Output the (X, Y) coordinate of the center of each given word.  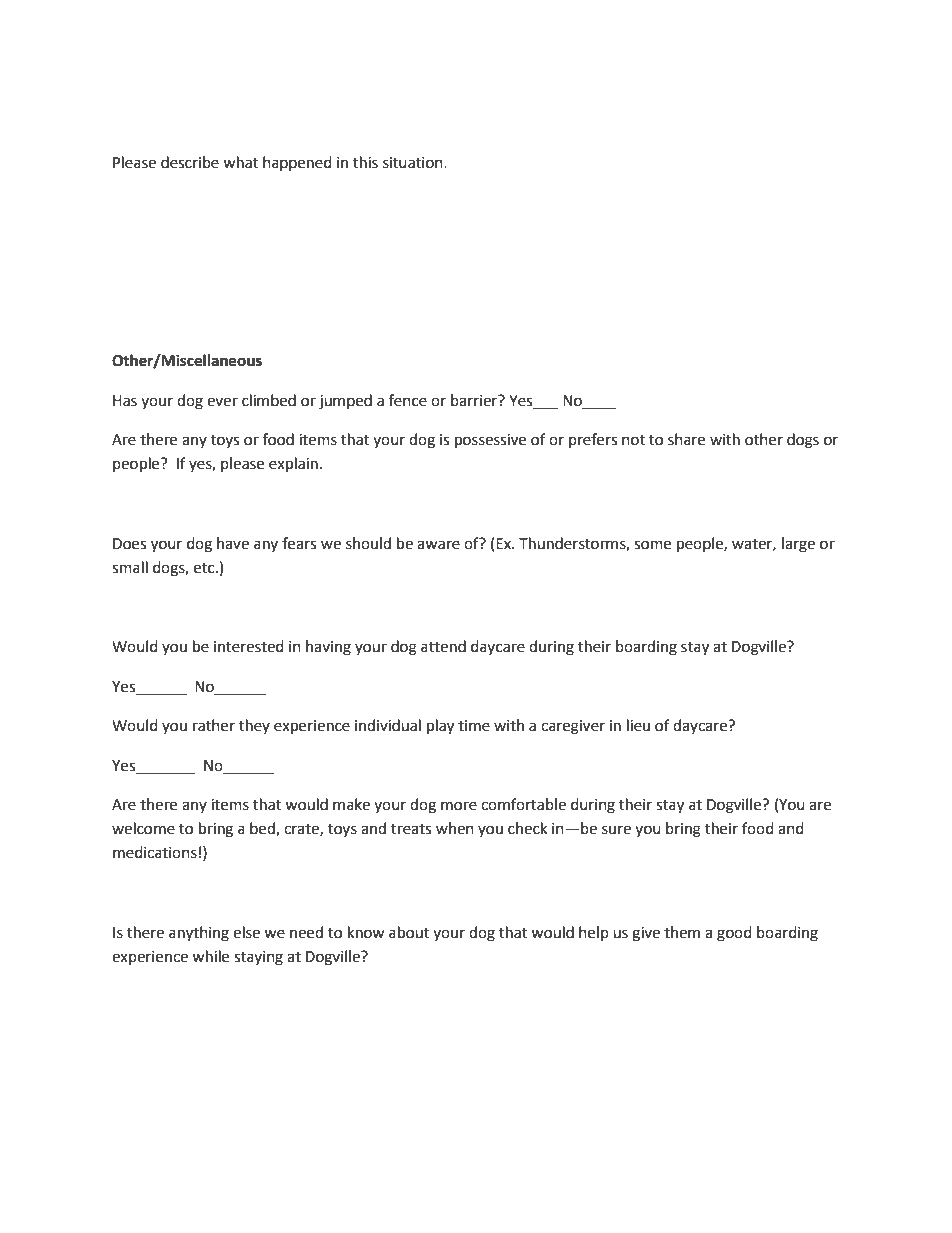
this (365, 162)
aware (438, 545)
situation (414, 163)
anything (199, 934)
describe (190, 162)
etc (205, 568)
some (652, 545)
